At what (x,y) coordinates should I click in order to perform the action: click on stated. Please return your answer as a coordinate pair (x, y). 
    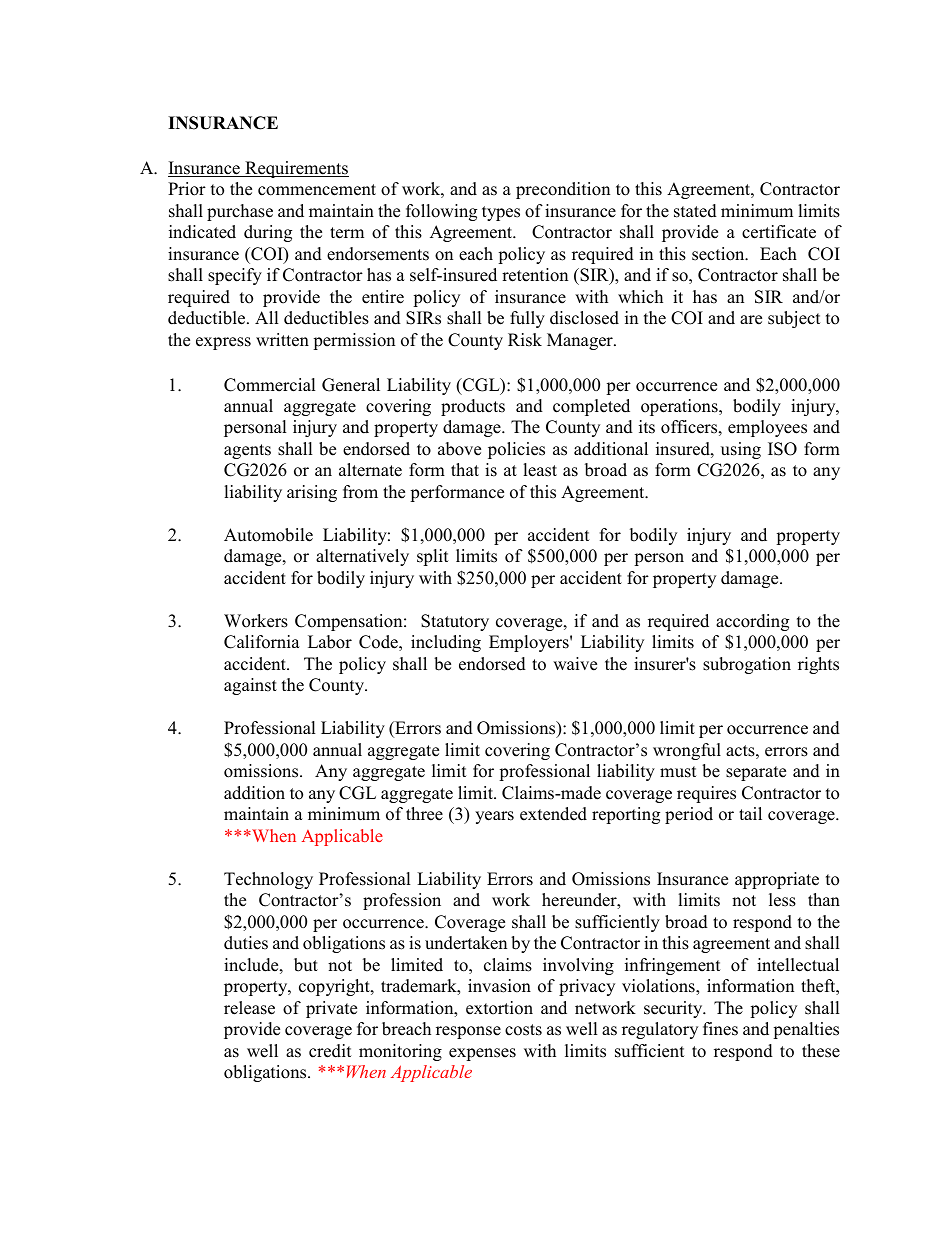
    Looking at the image, I should click on (695, 211).
